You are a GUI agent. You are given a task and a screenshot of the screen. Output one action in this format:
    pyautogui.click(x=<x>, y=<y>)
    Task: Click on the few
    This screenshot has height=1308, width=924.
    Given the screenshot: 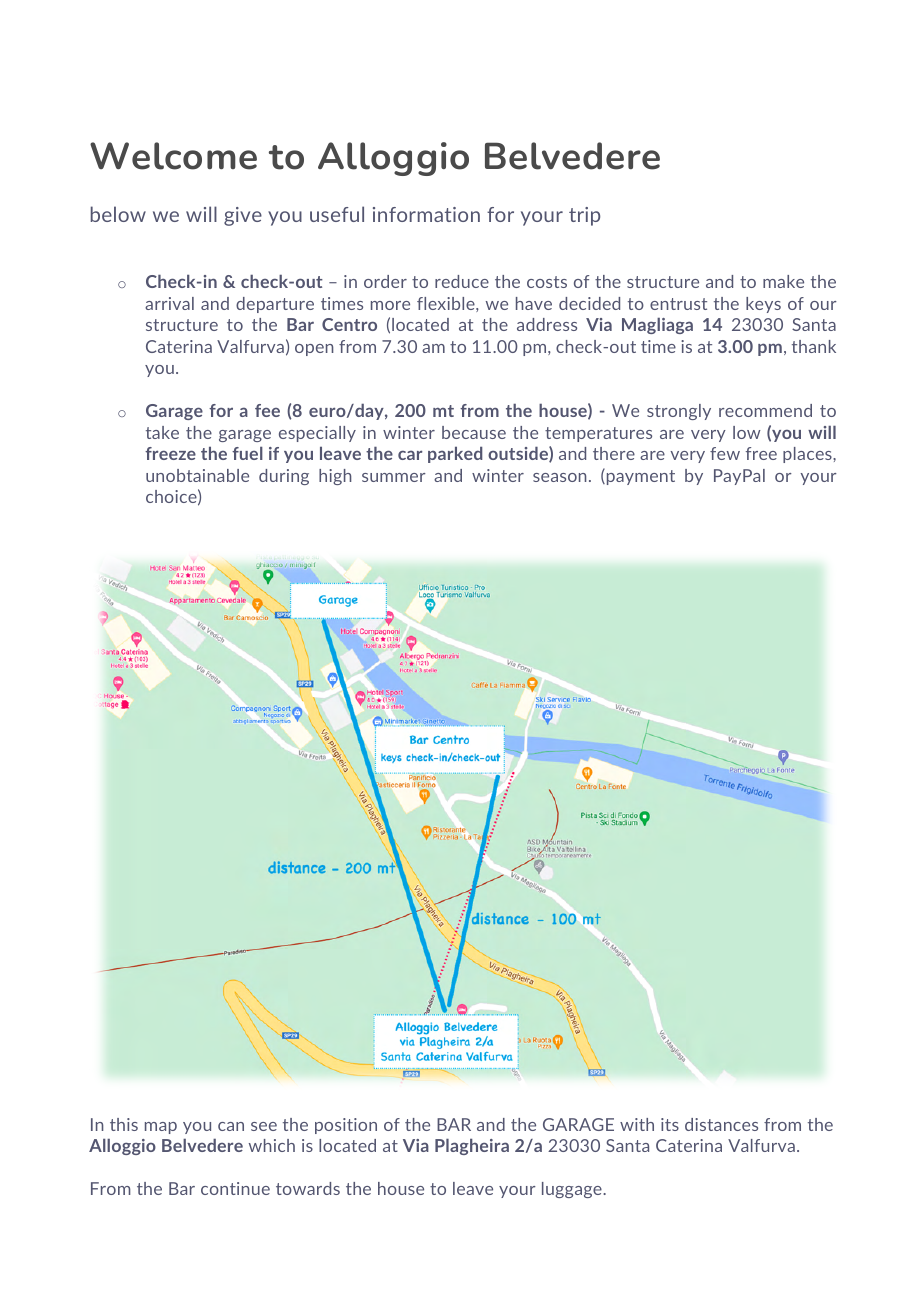 What is the action you would take?
    pyautogui.click(x=725, y=453)
